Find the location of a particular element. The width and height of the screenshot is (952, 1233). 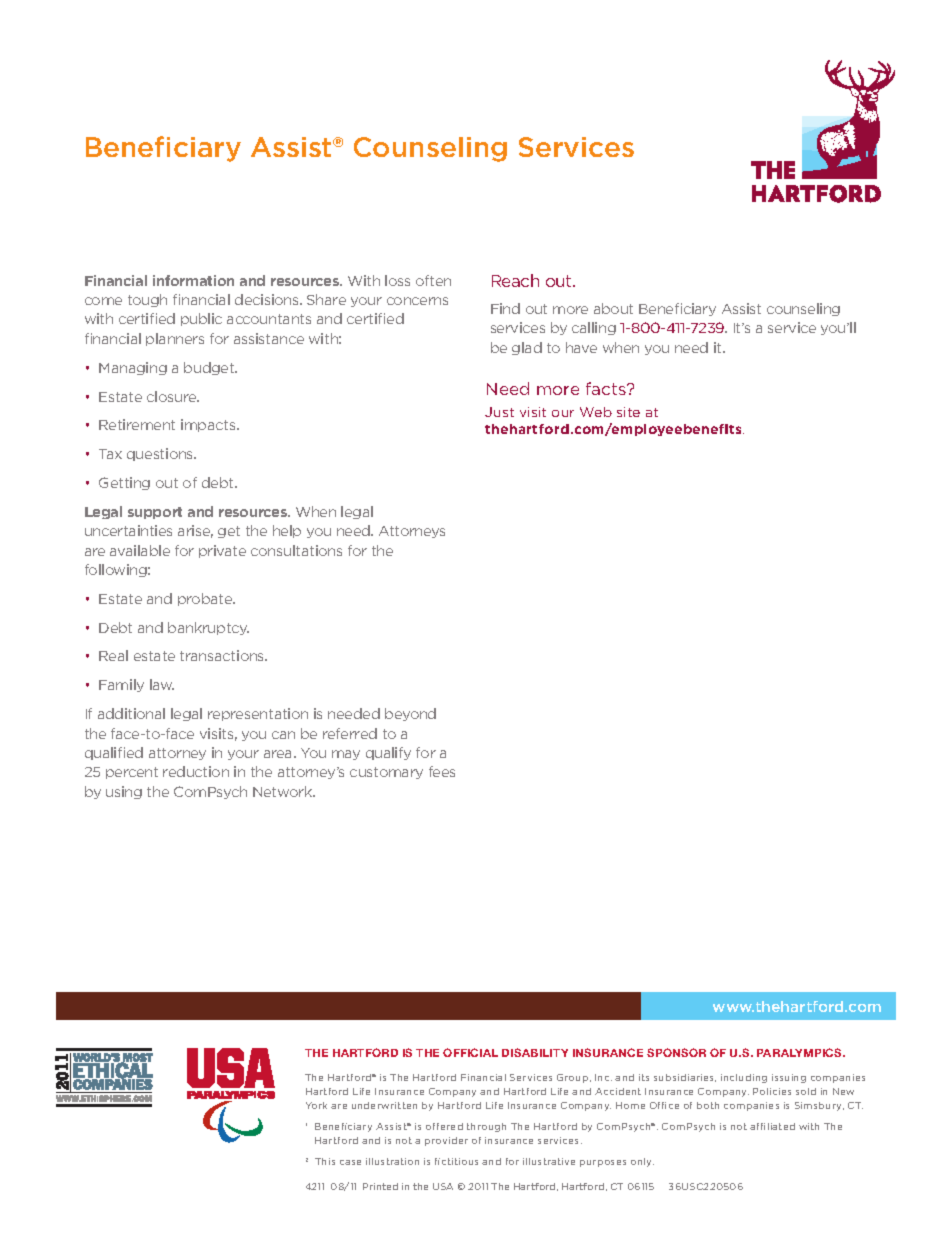

including is located at coordinates (744, 1078).
